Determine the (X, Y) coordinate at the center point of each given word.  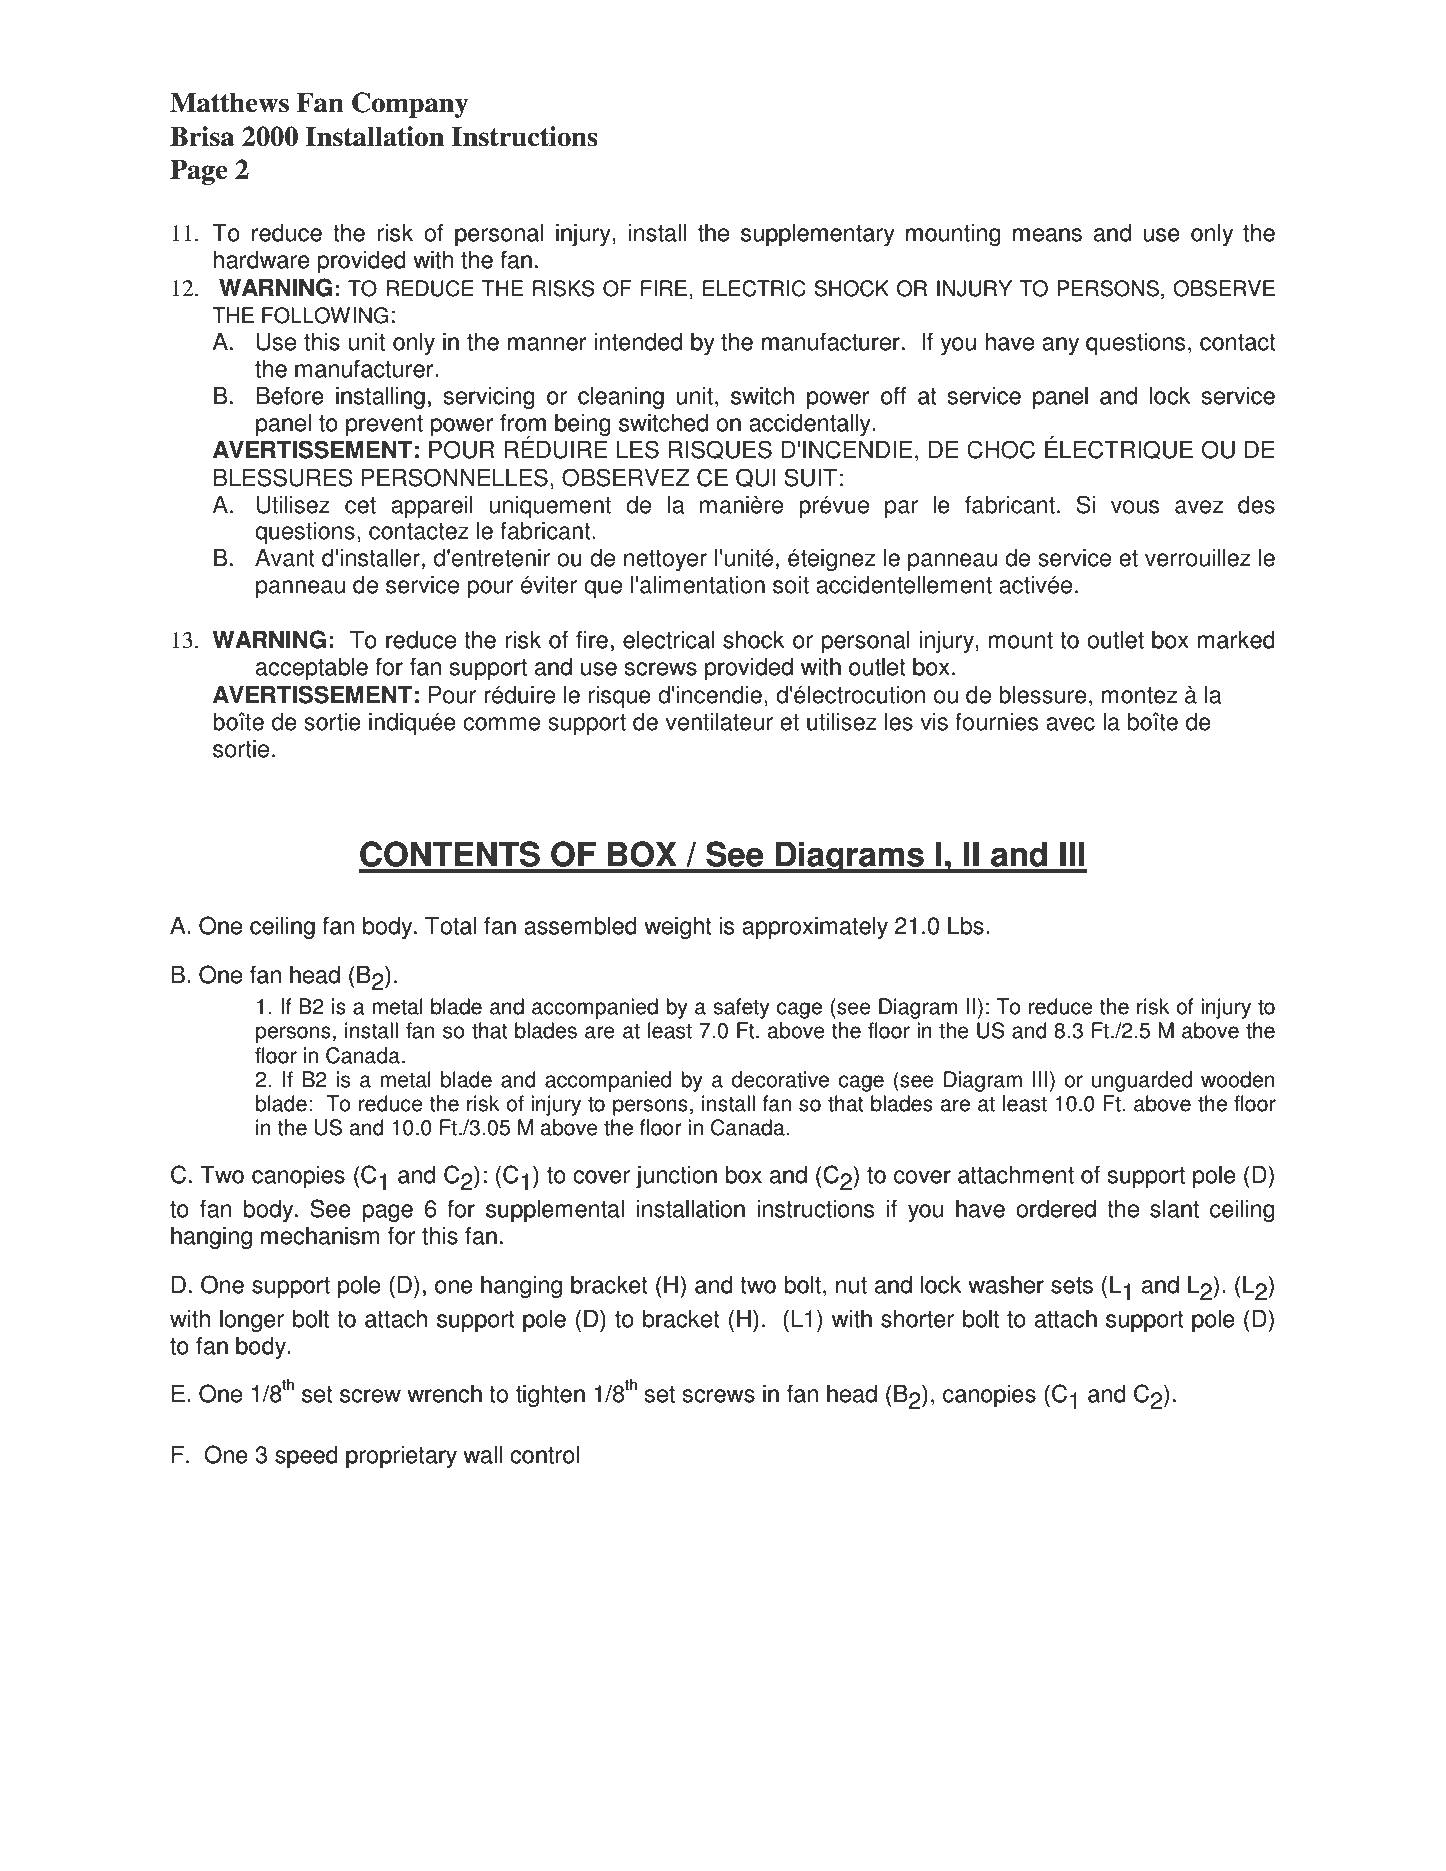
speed (306, 1457)
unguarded (1142, 1081)
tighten (550, 1396)
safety (741, 1008)
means (1047, 235)
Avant (285, 558)
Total (450, 926)
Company (410, 105)
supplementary (818, 235)
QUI (756, 477)
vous (1135, 507)
